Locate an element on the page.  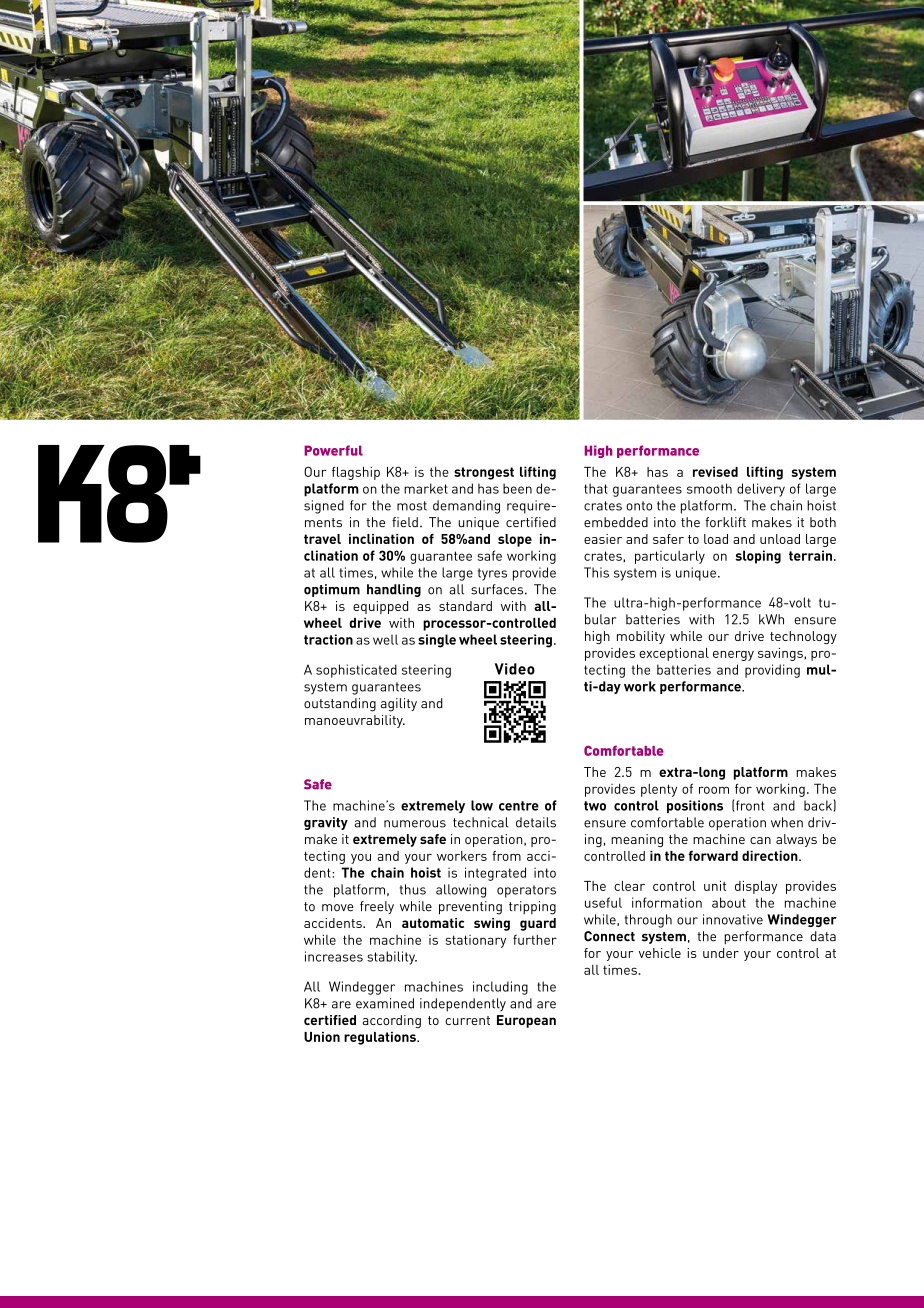
according is located at coordinates (392, 1021).
